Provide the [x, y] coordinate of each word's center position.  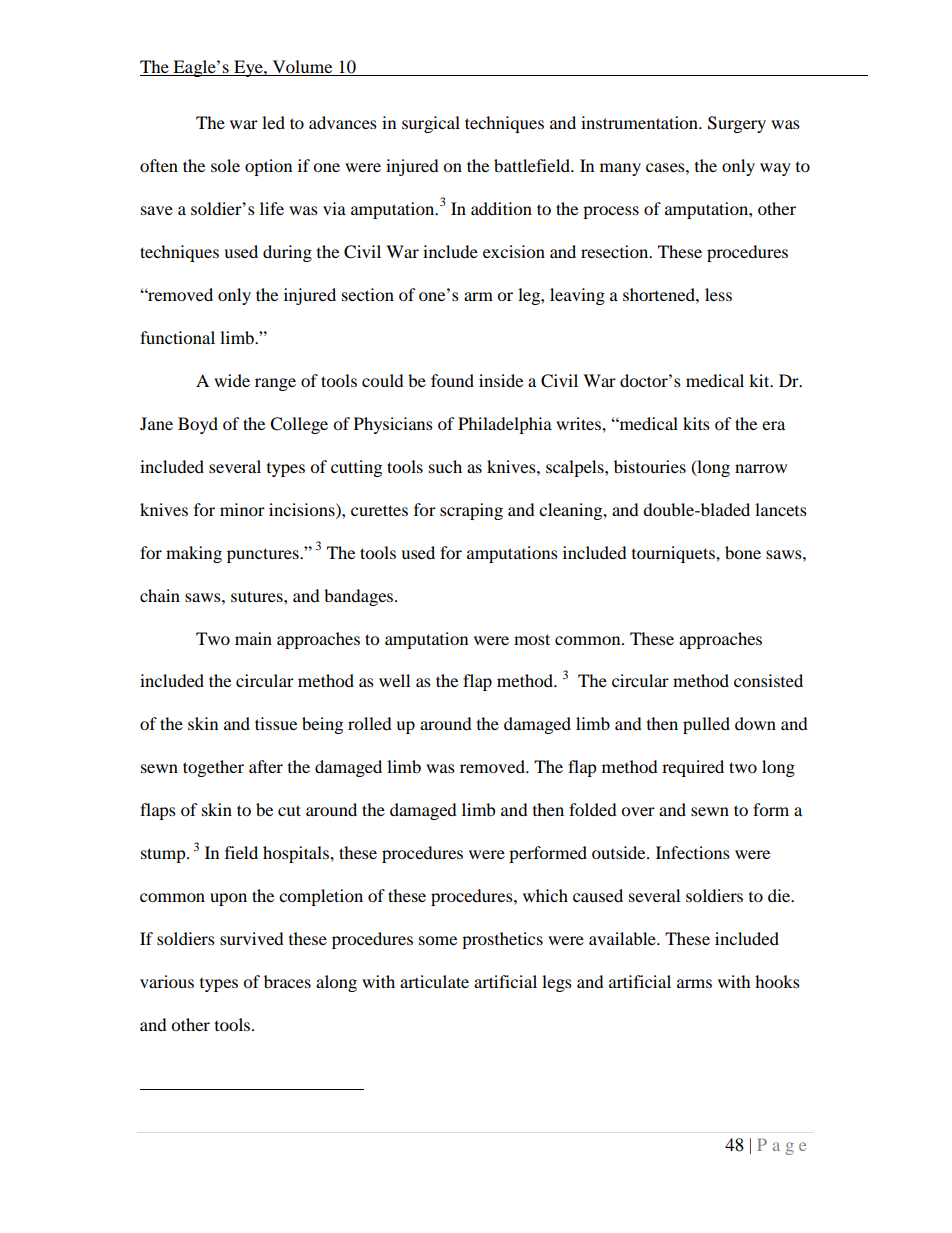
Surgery [737, 124]
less [718, 294]
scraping [471, 511]
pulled [706, 725]
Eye [248, 68]
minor [242, 509]
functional [177, 337]
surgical [431, 124]
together [213, 768]
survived [252, 938]
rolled [370, 723]
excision [514, 251]
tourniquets [674, 554]
